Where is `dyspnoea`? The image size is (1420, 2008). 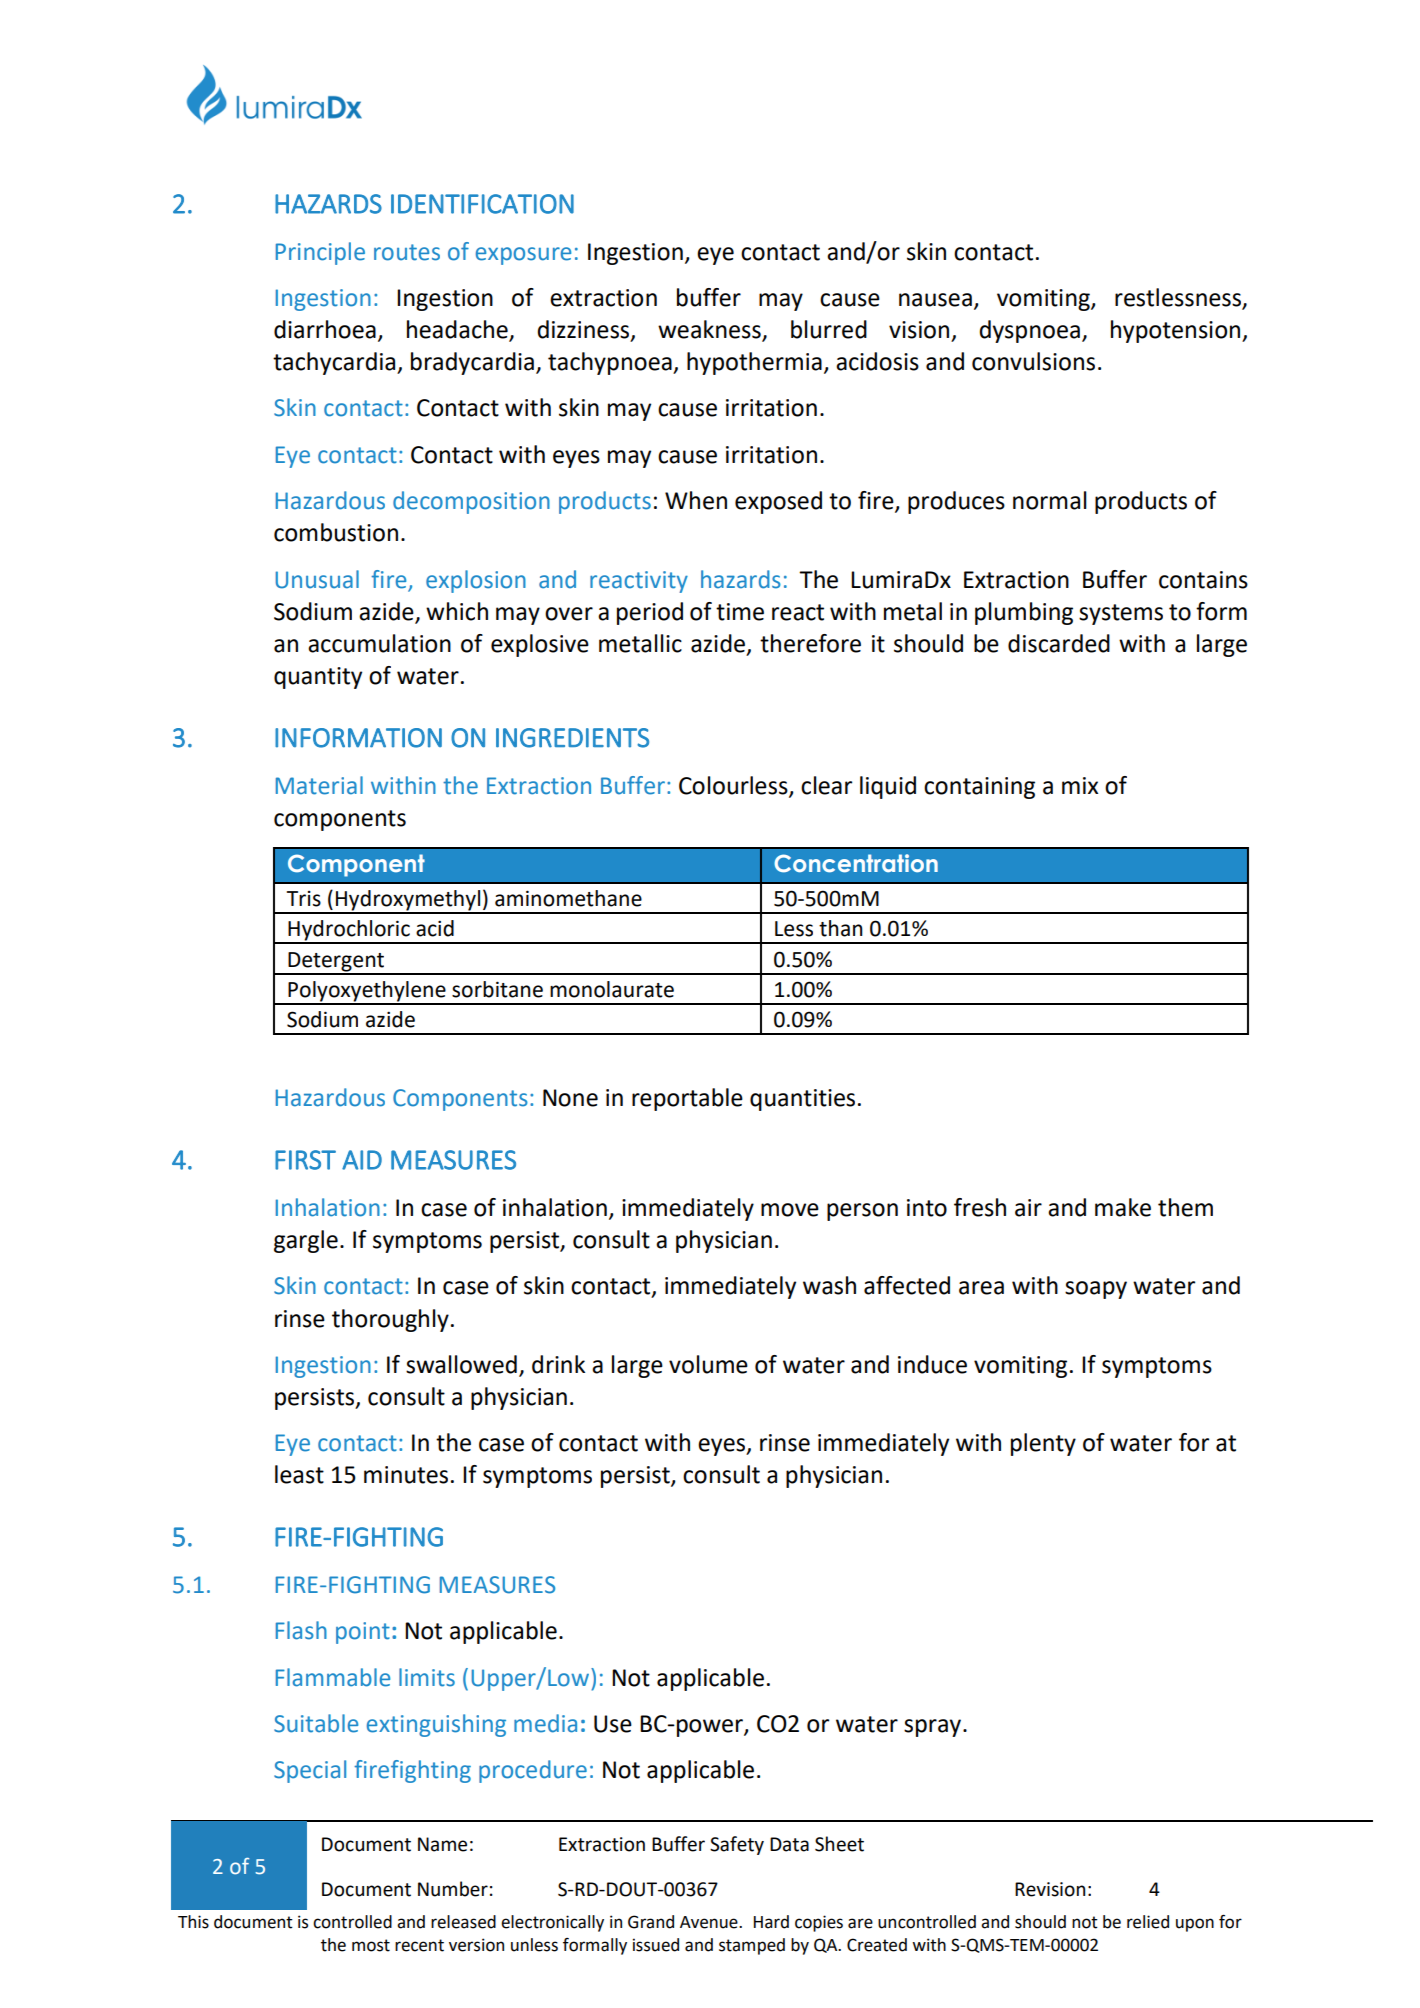
dyspnoea is located at coordinates (1030, 331).
